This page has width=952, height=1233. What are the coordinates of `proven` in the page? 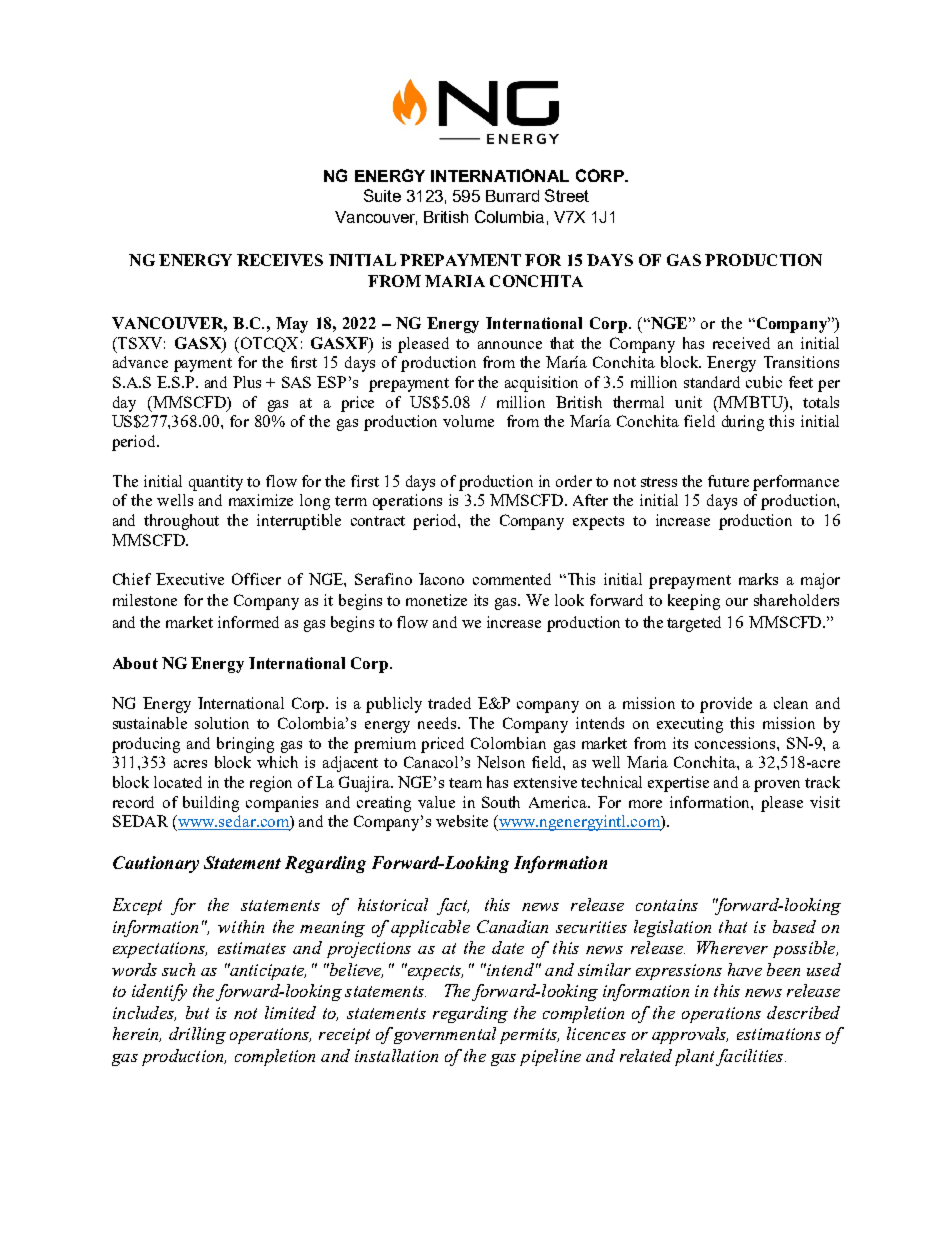 It's located at (777, 786).
